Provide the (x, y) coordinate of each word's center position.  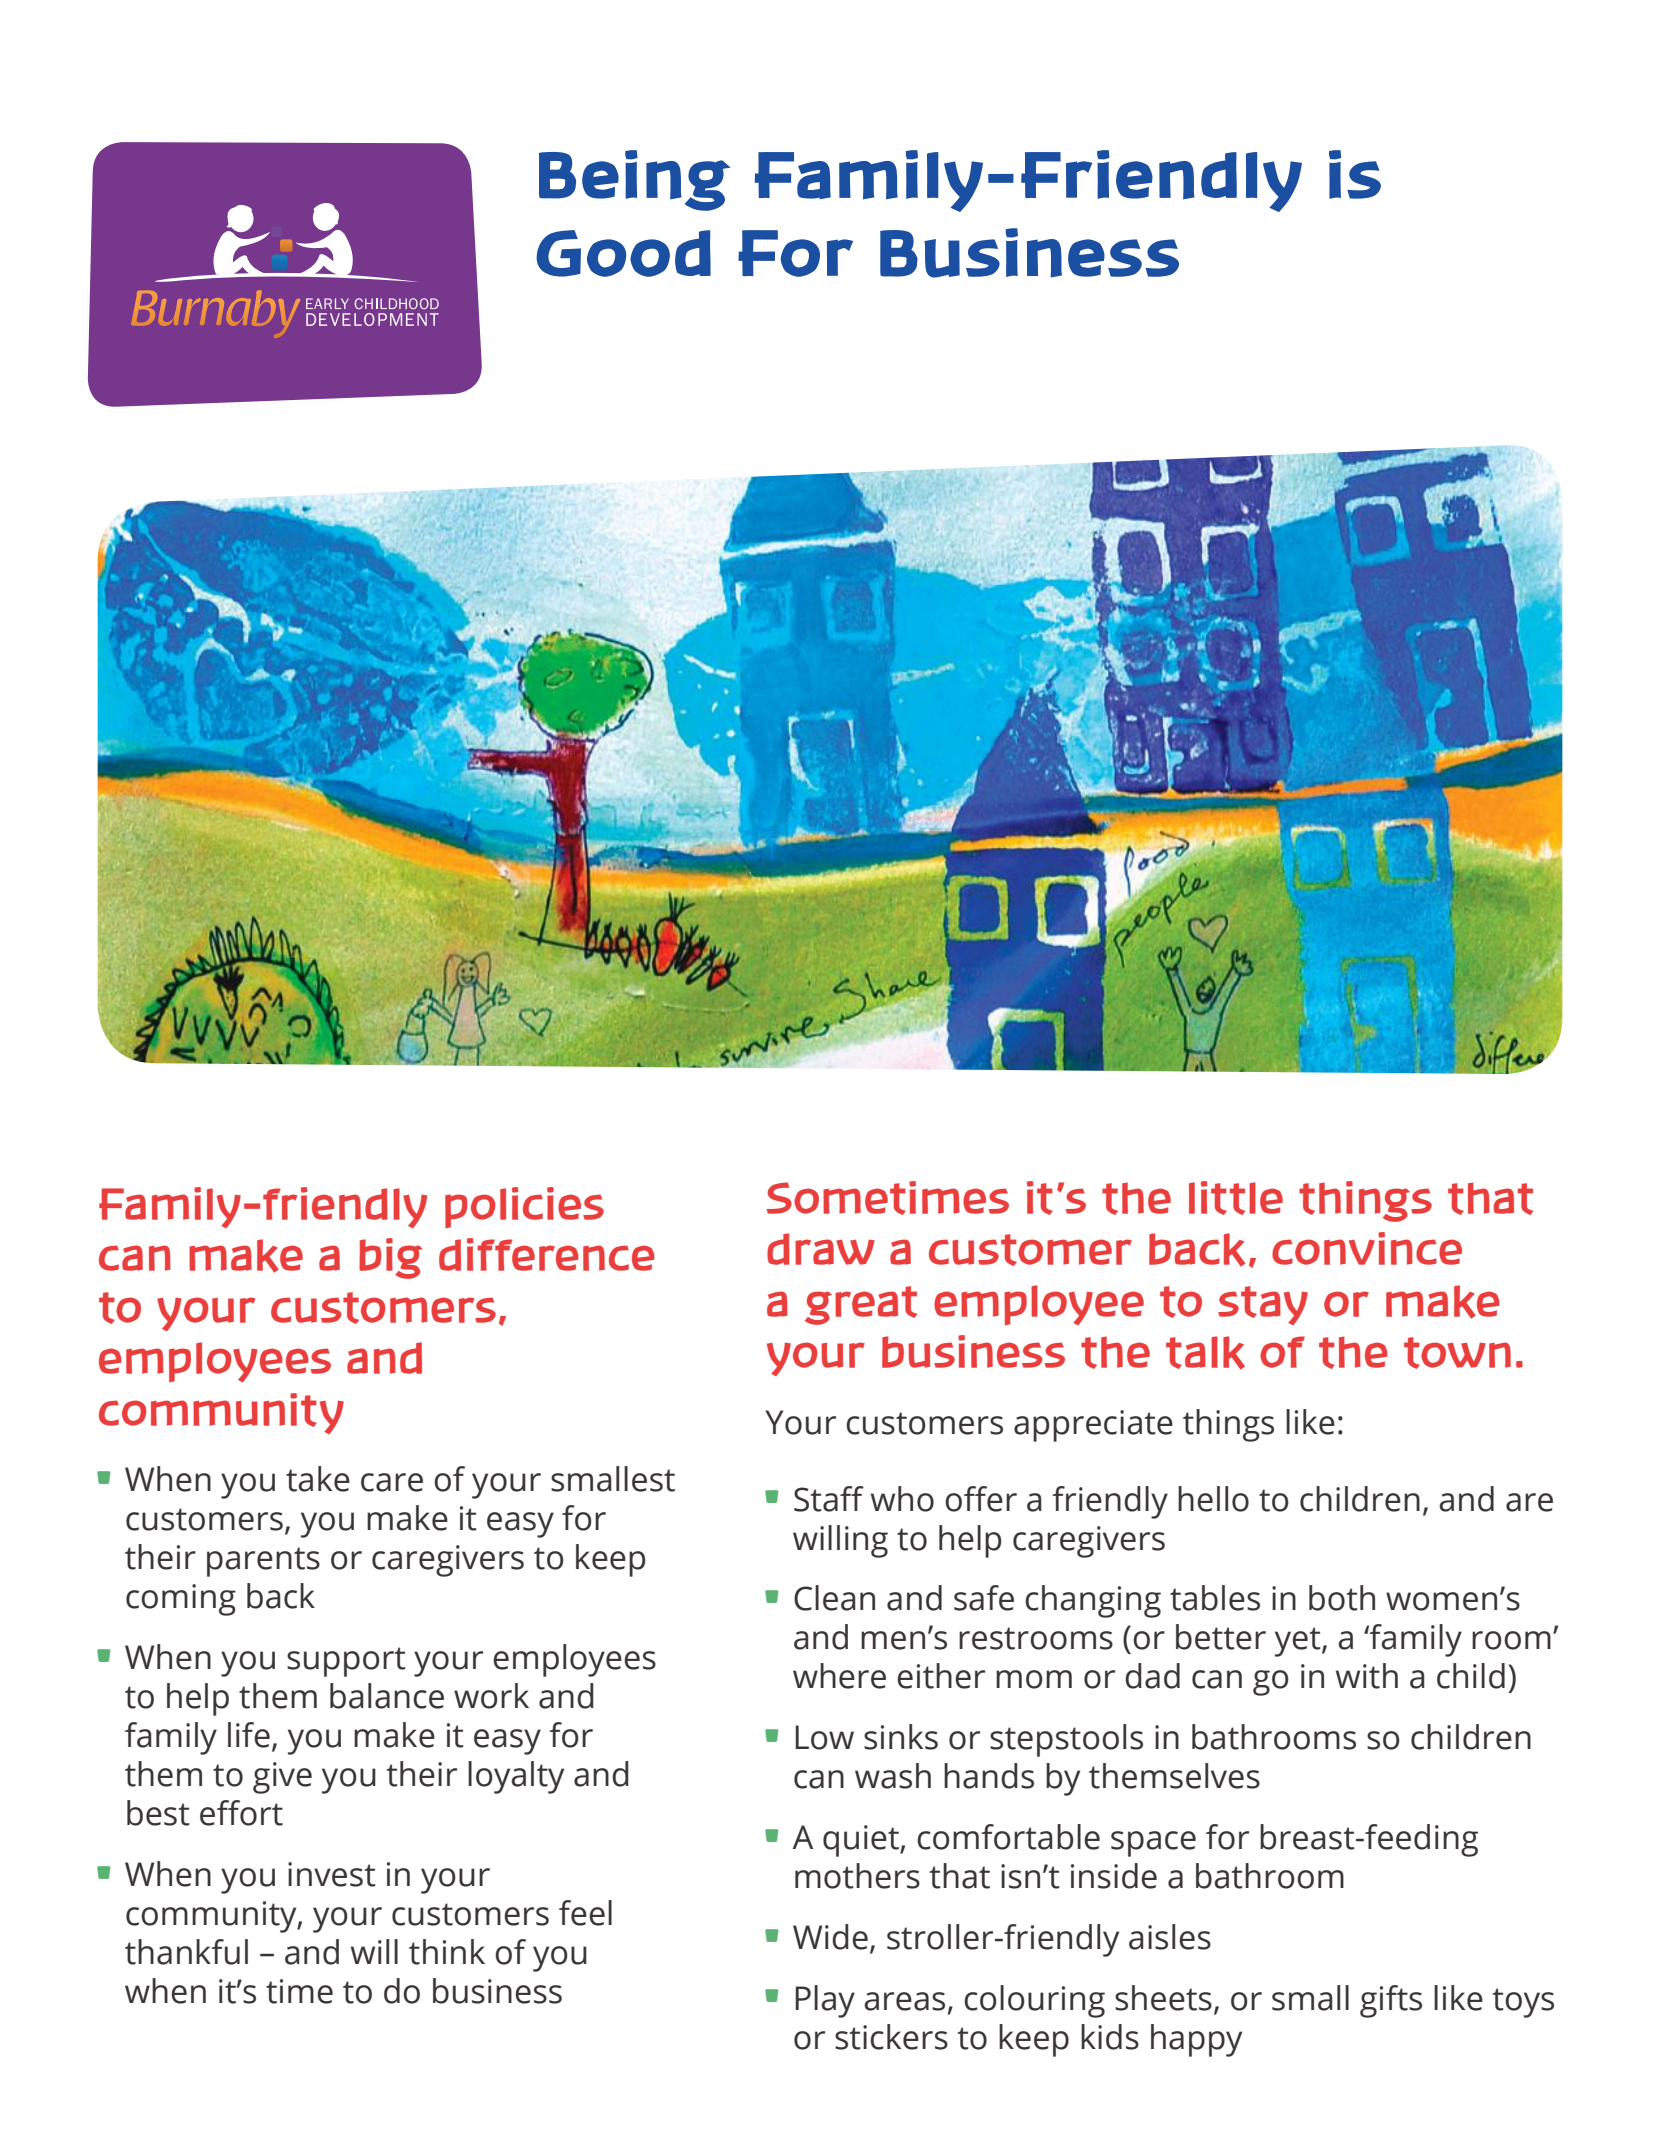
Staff (829, 1499)
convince (1367, 1248)
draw (821, 1249)
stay (1263, 1305)
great (861, 1305)
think (447, 1952)
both (1342, 1598)
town (1457, 1353)
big (390, 1258)
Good (623, 253)
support (346, 1662)
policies (524, 1207)
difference (547, 1254)
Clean (834, 1598)
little (1236, 1198)
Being (634, 180)
